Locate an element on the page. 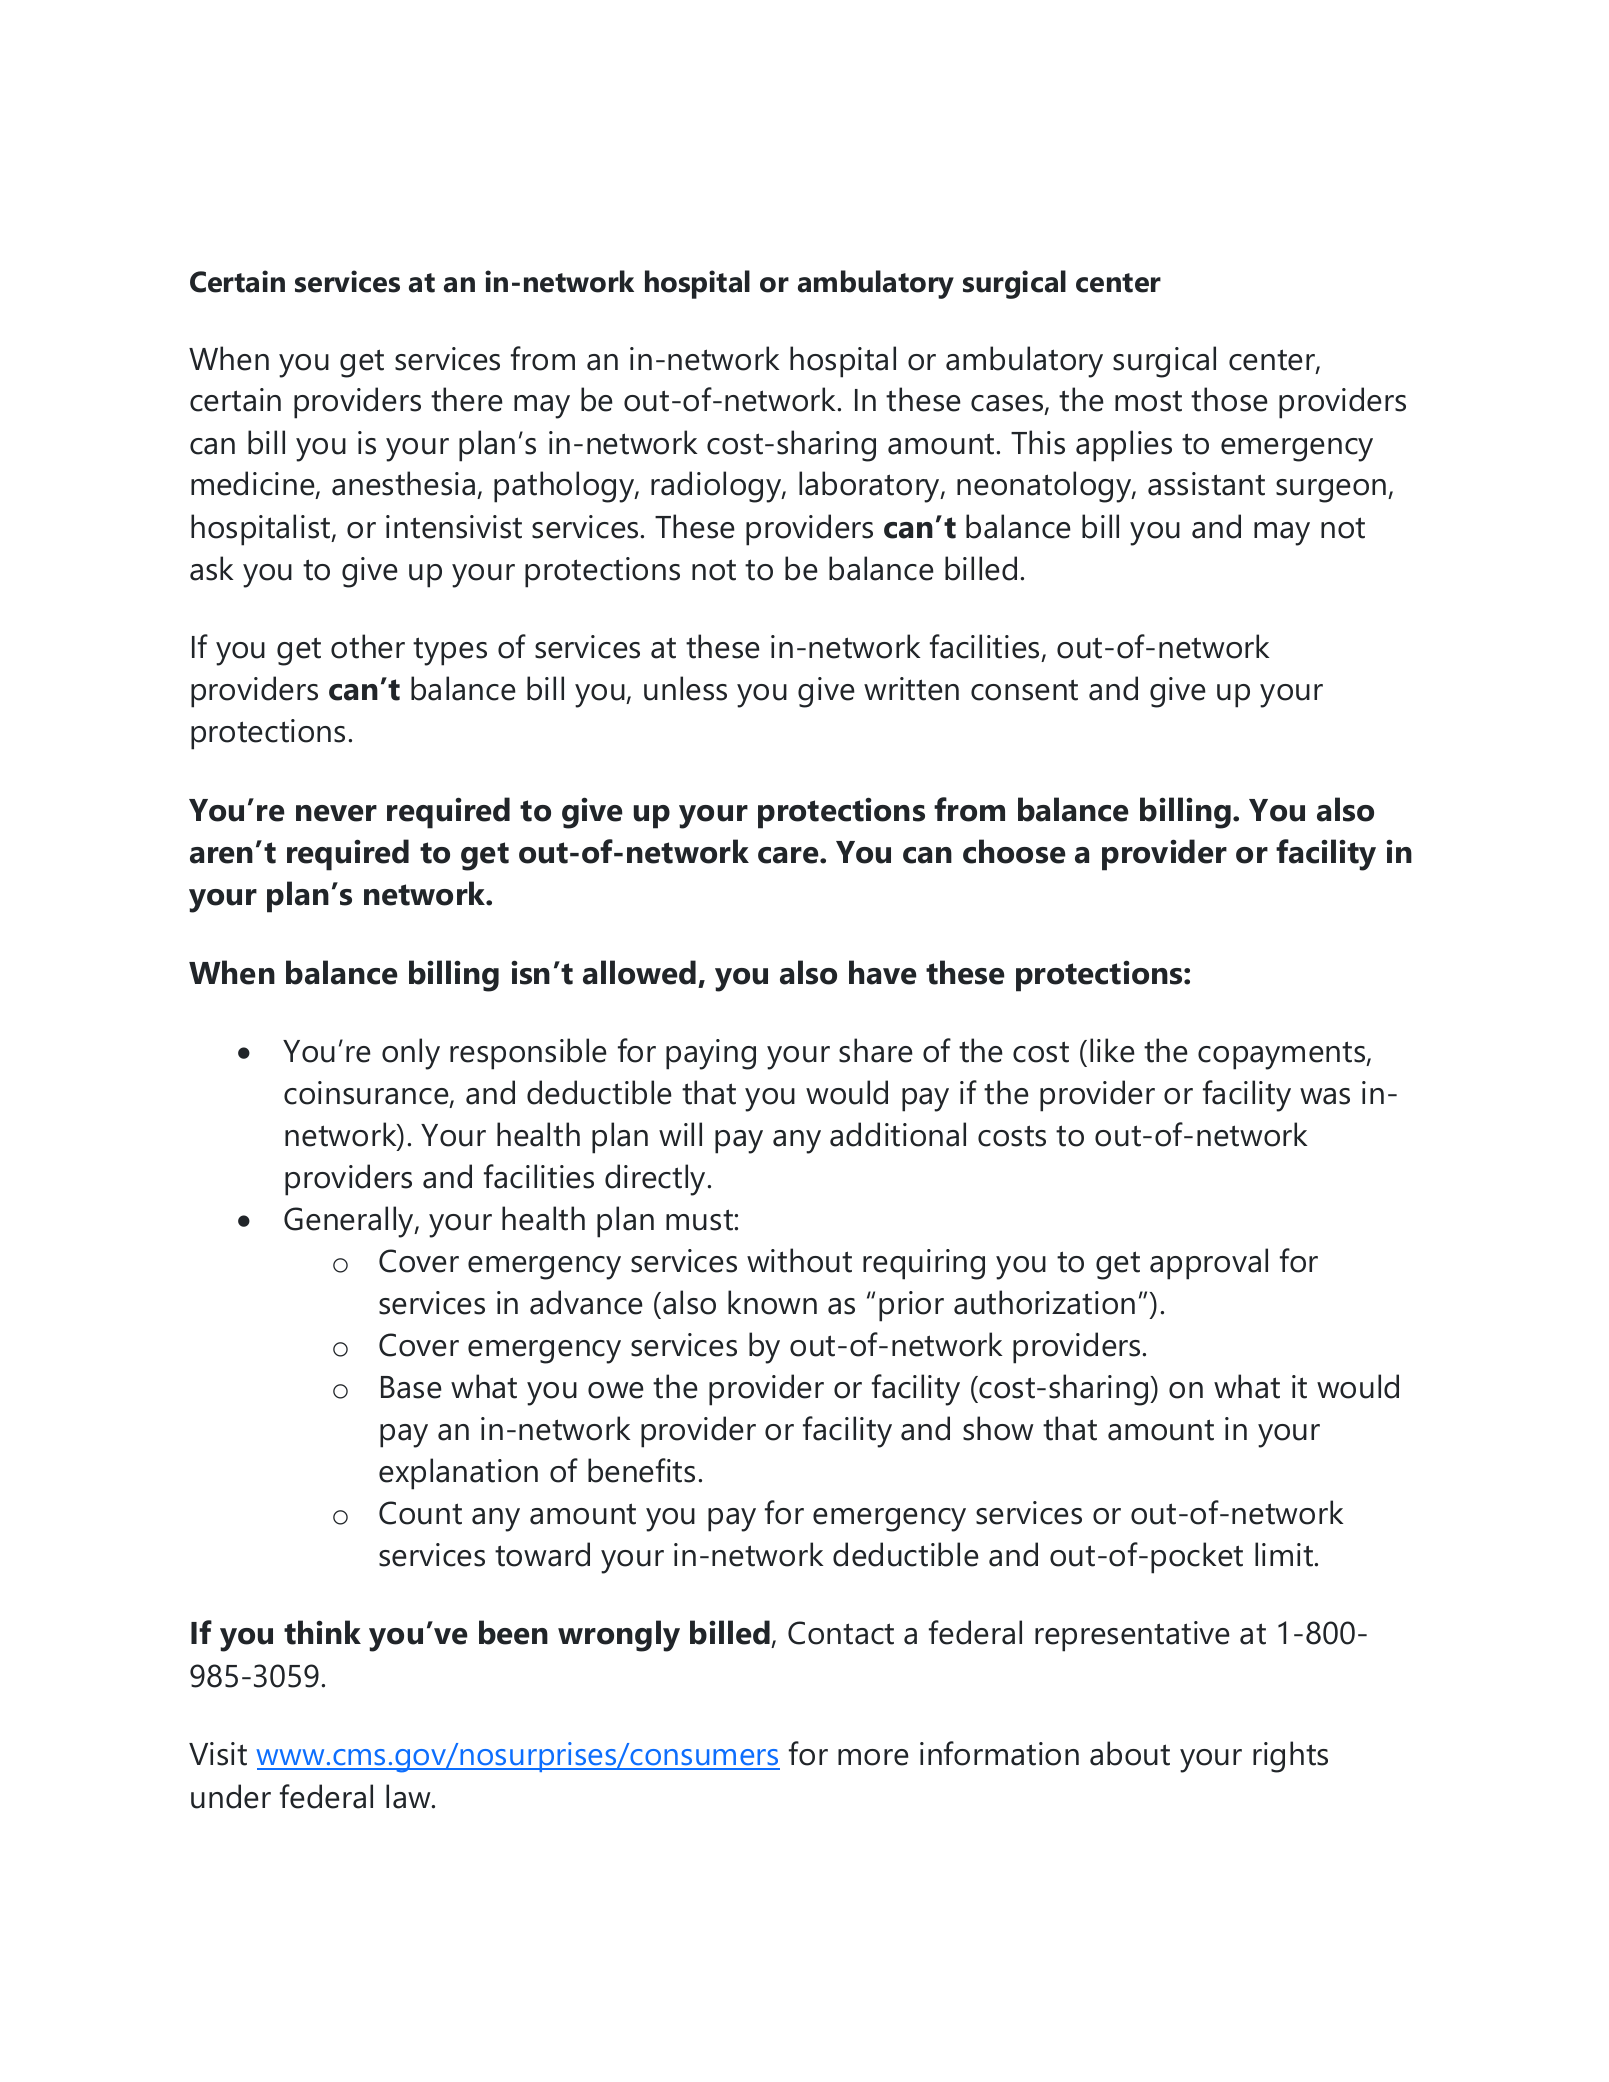 The image size is (1609, 2082). approval is located at coordinates (1209, 1264).
